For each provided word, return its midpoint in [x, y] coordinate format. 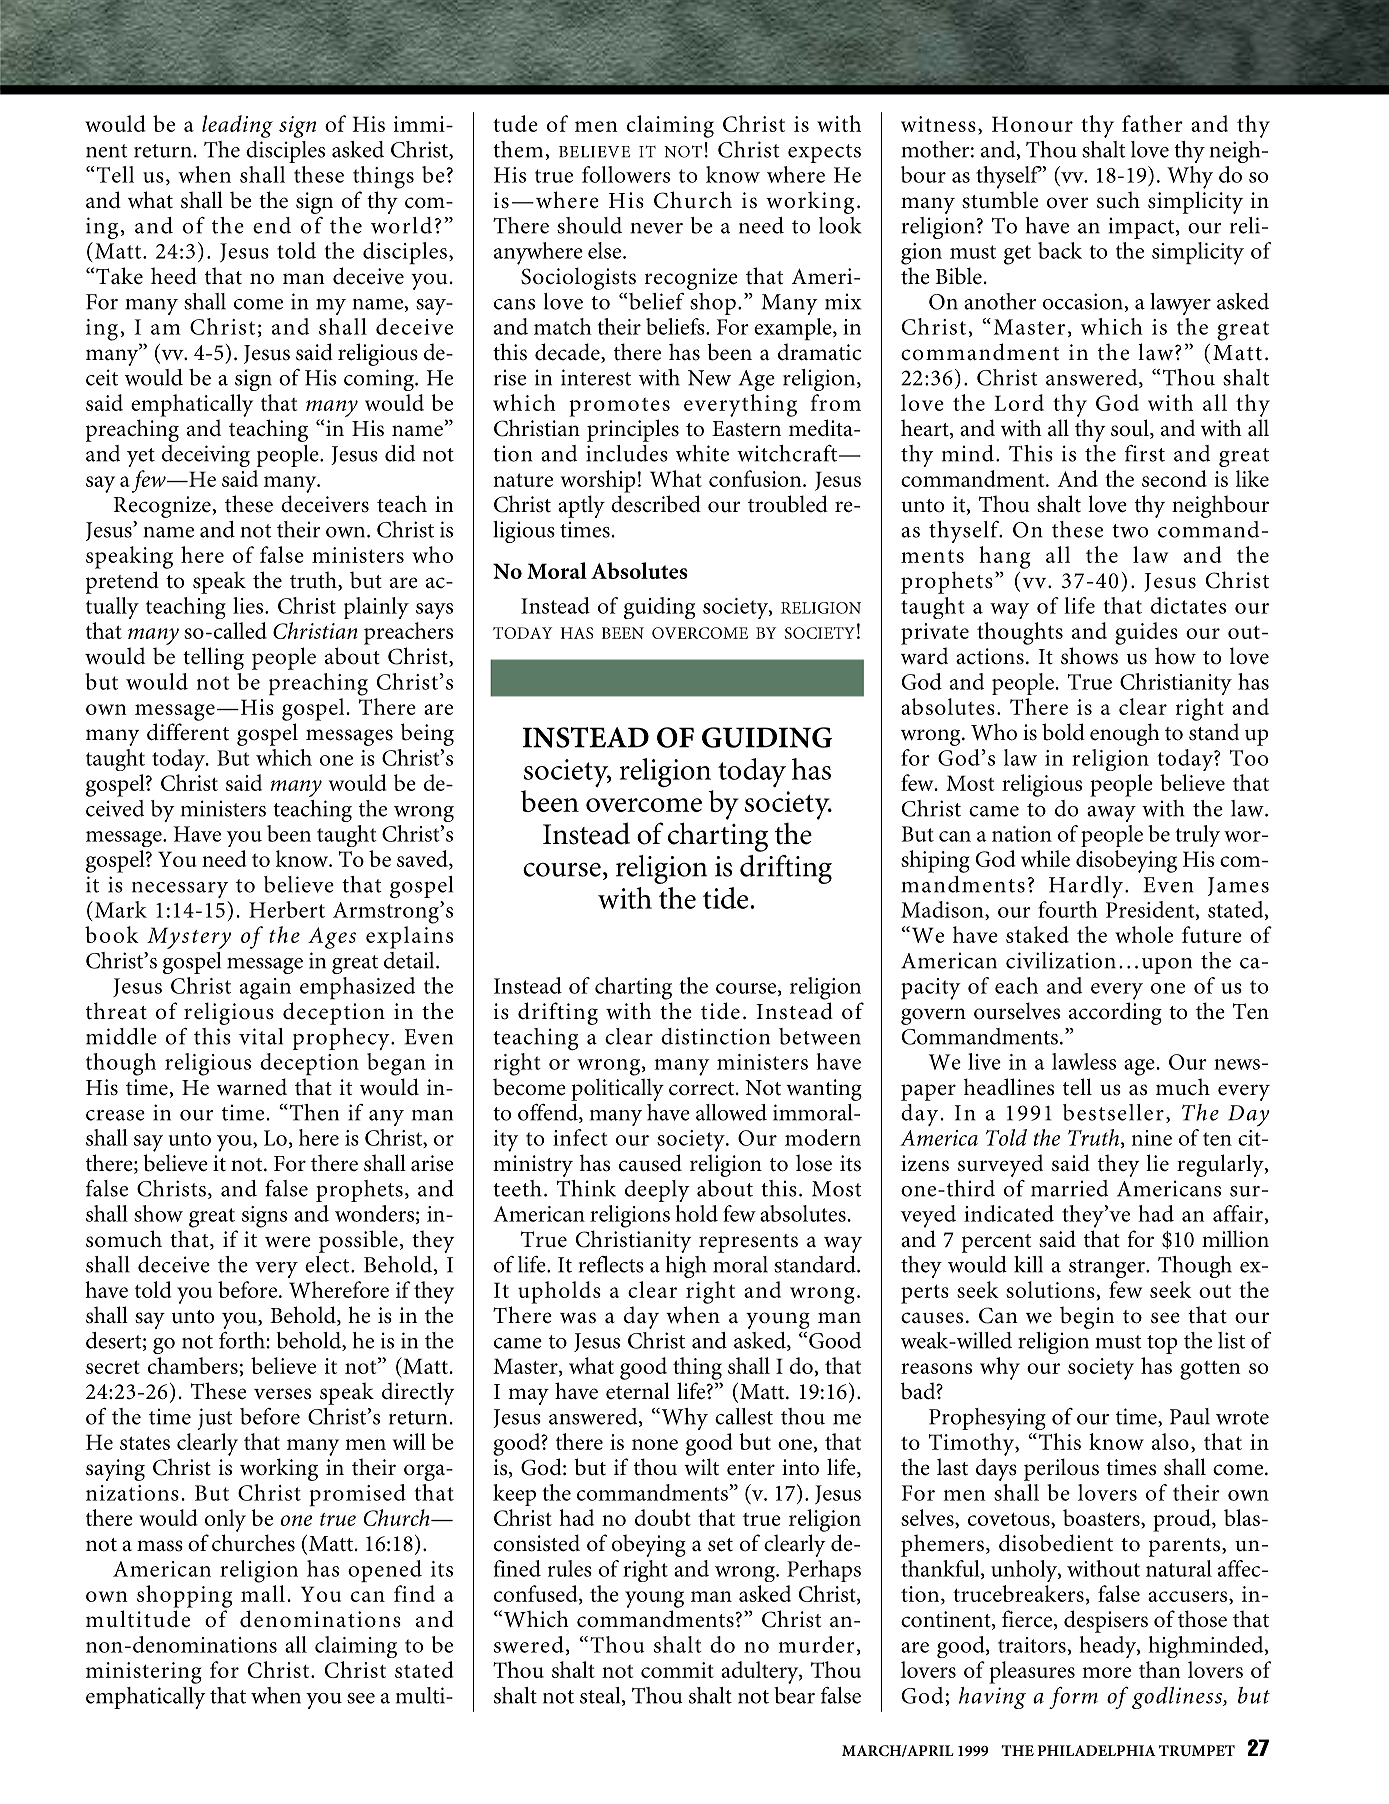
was [578, 1318]
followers [626, 174]
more [1106, 1672]
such [1118, 200]
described [656, 504]
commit [677, 1670]
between [820, 1036]
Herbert [287, 909]
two [1130, 531]
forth [242, 1340]
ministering [144, 1673]
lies [249, 605]
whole [1144, 934]
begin [1087, 1317]
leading [237, 126]
